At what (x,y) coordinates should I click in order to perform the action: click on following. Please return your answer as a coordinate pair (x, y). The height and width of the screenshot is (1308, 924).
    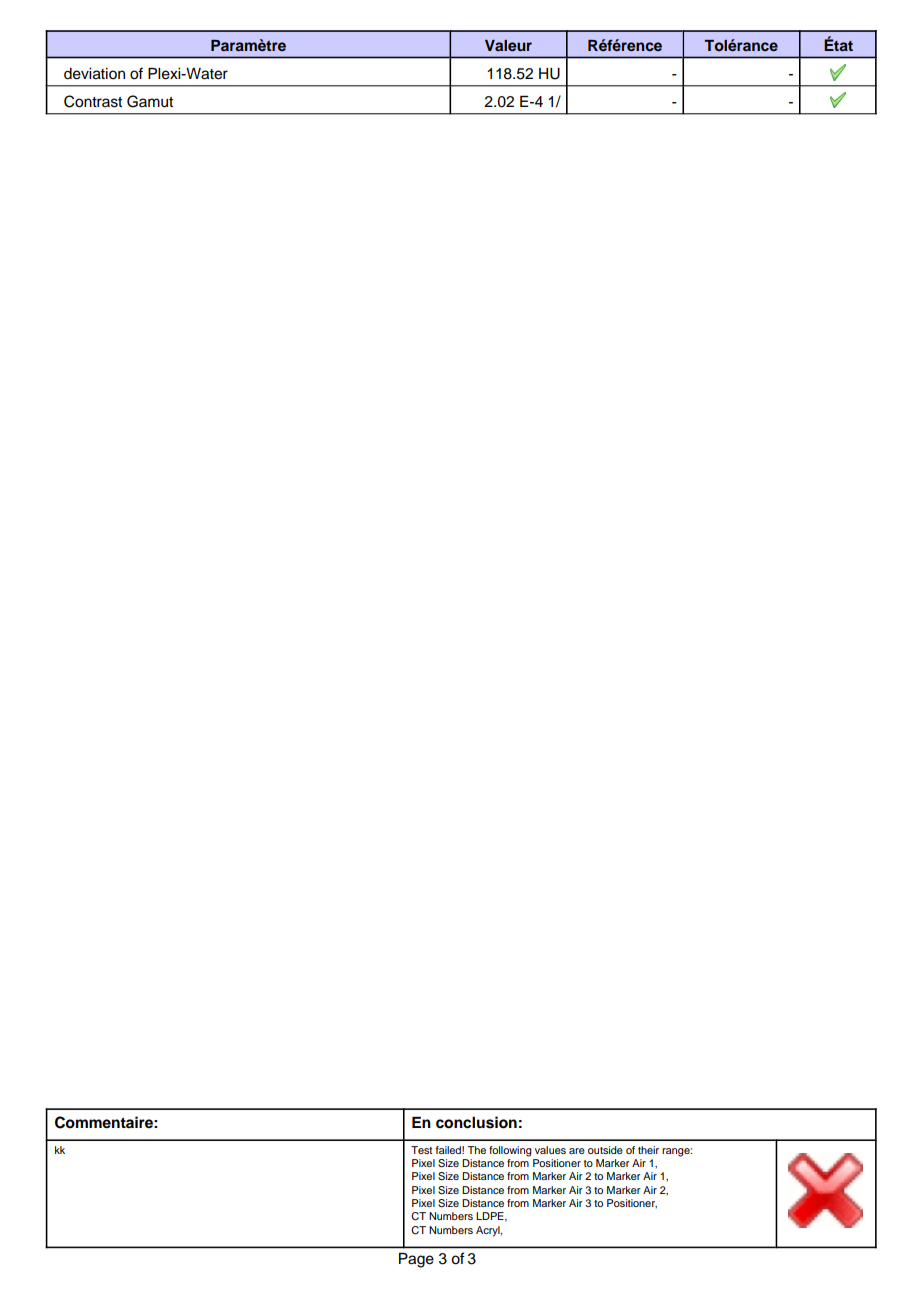
    Looking at the image, I should click on (510, 1151).
